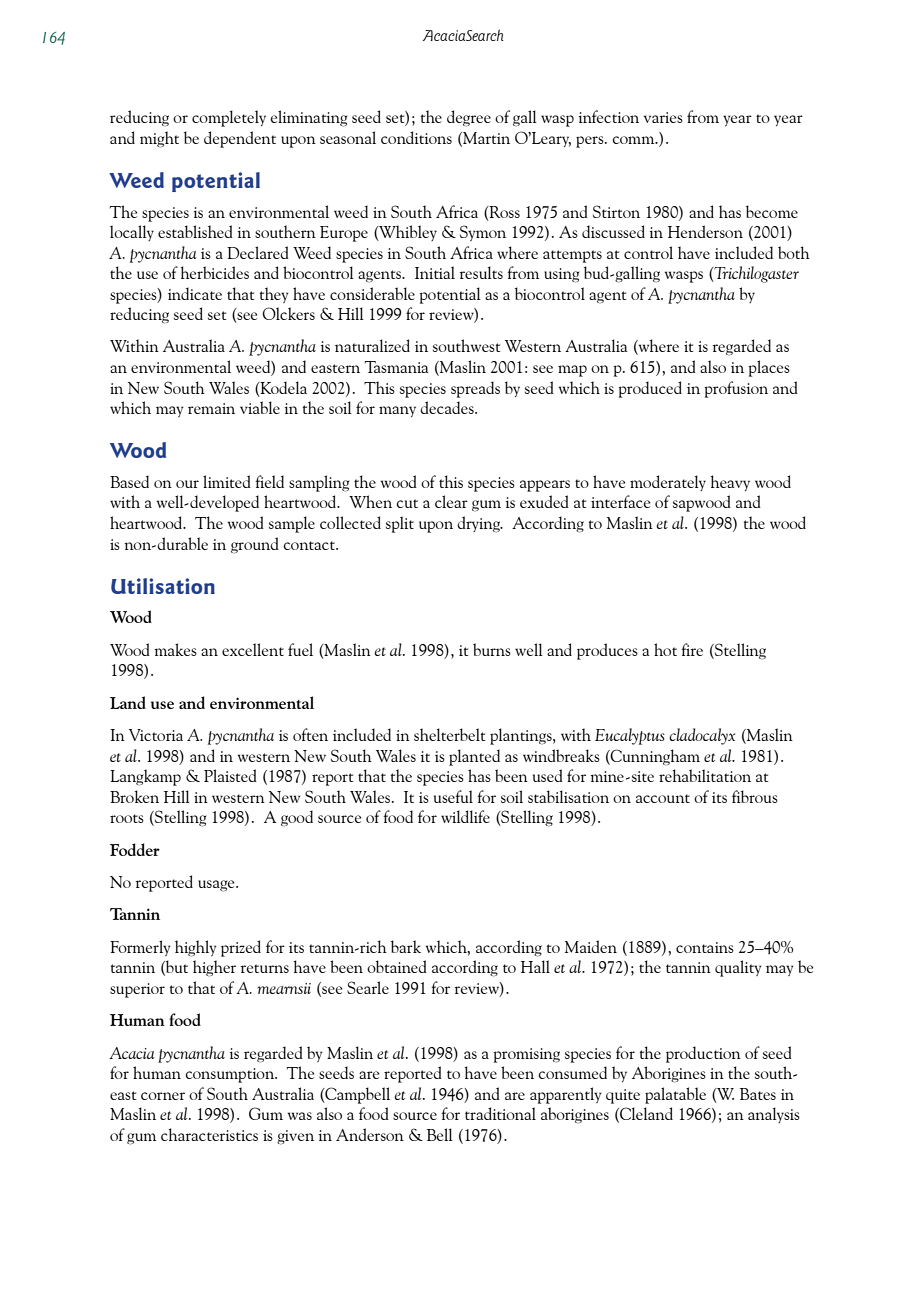 The width and height of the page is (924, 1308). Describe the element at coordinates (255, 545) in the page. I see `ground` at that location.
